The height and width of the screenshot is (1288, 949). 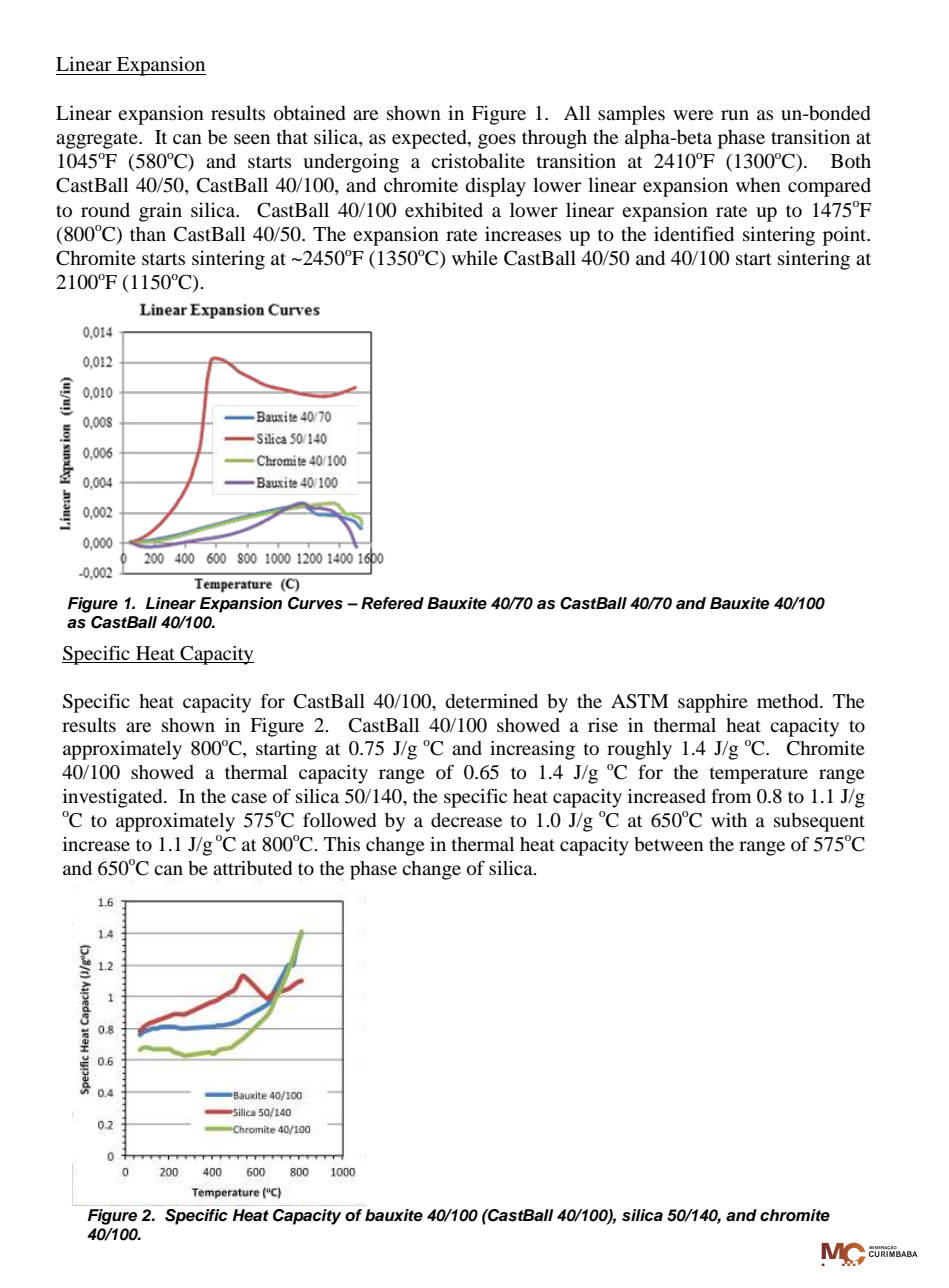 What do you see at coordinates (148, 233) in the screenshot?
I see `than` at bounding box center [148, 233].
